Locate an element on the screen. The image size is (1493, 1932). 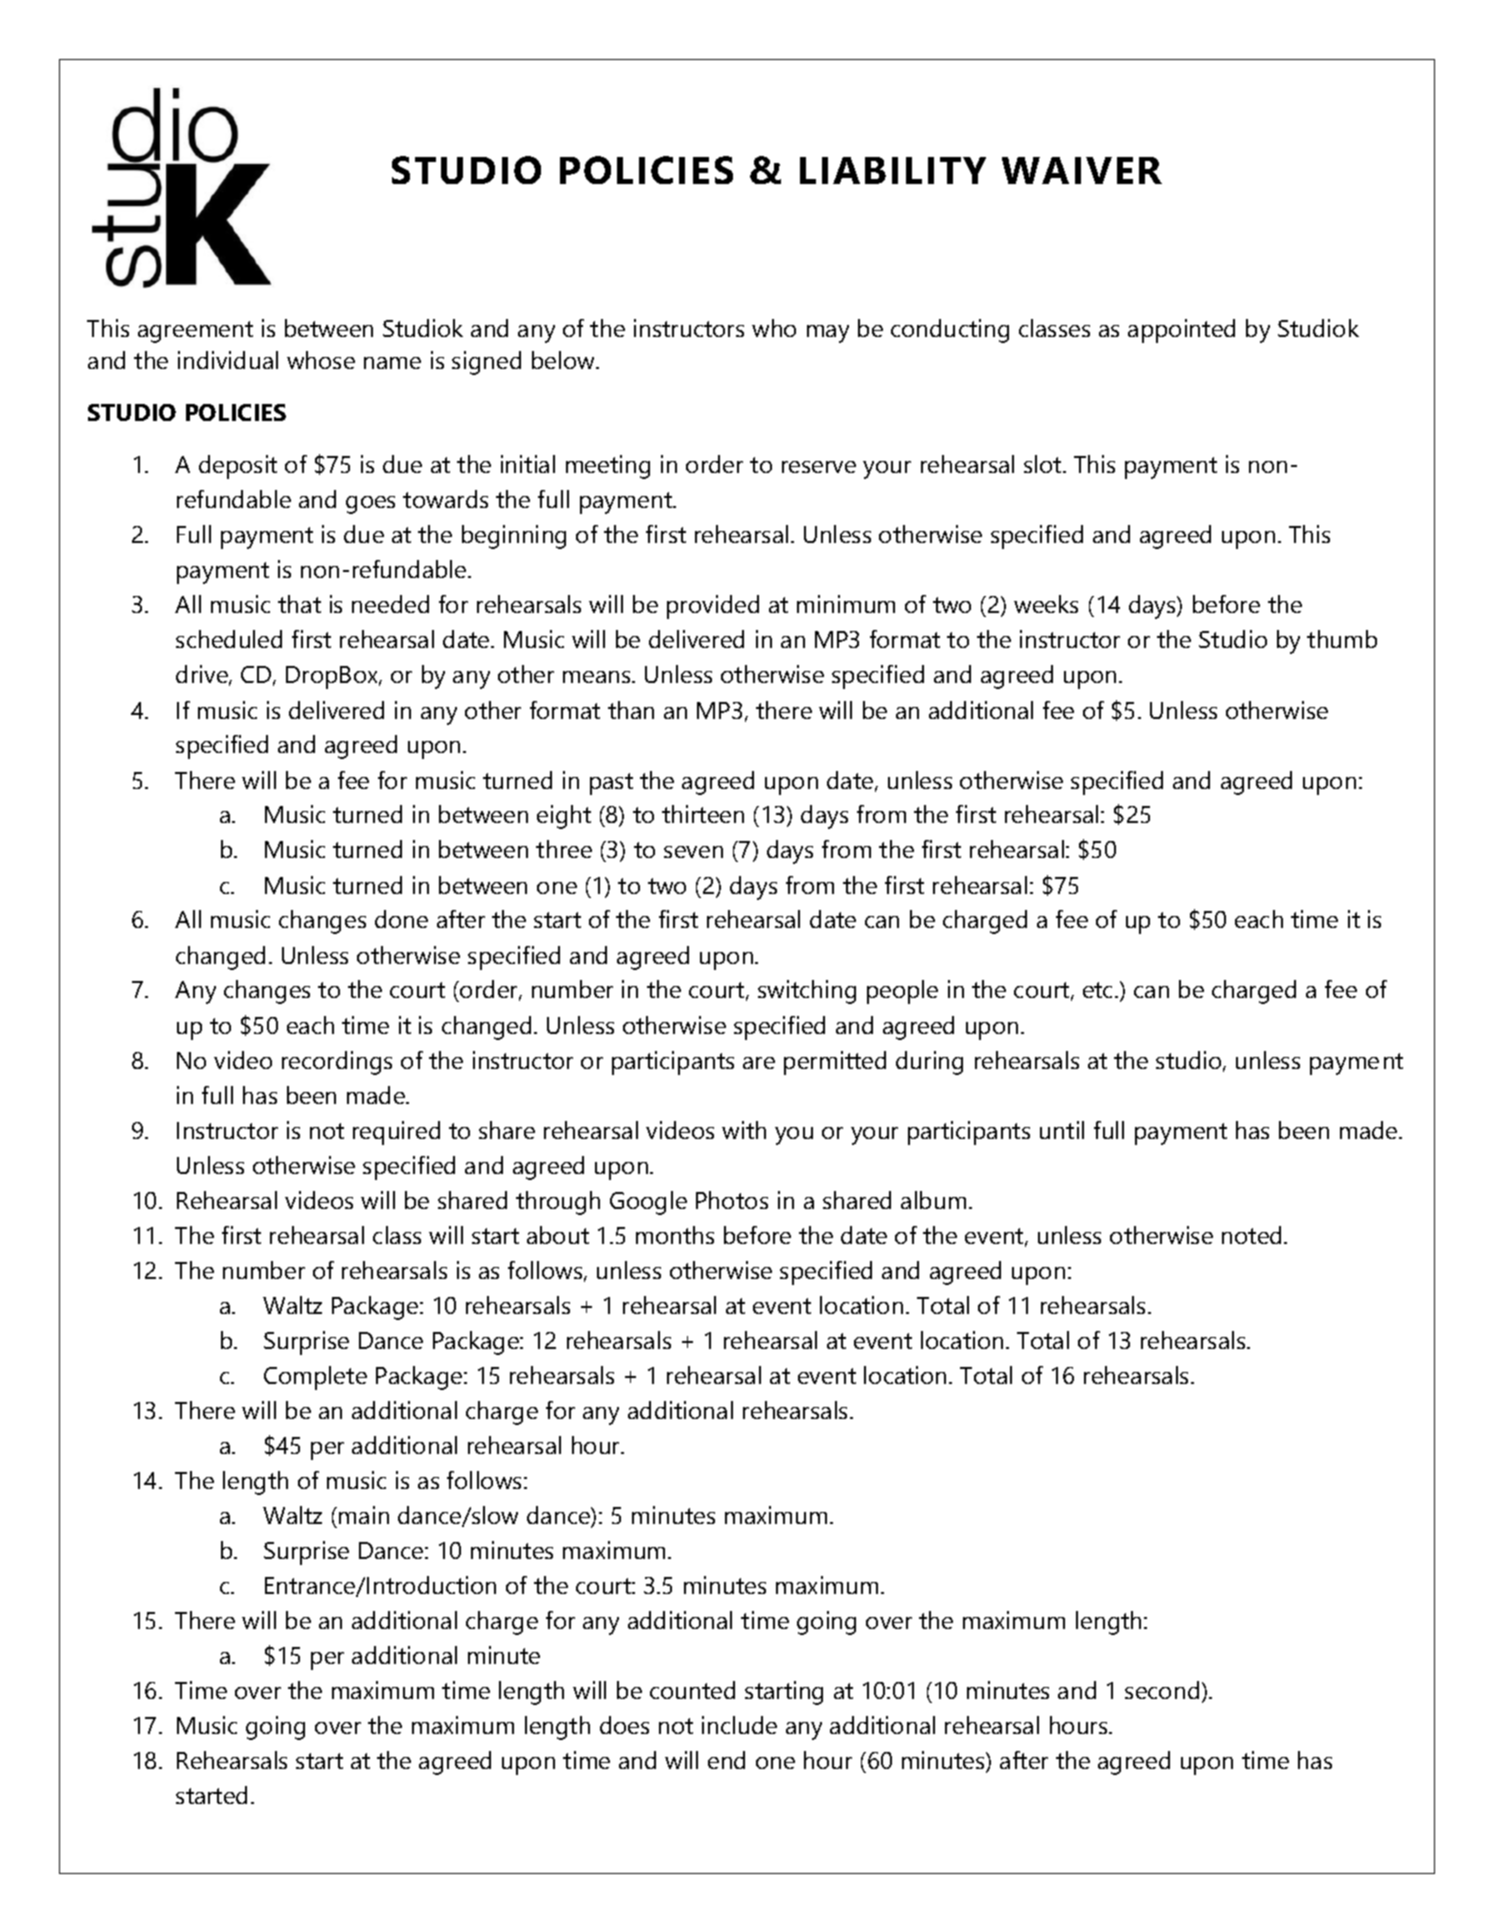
whose is located at coordinates (321, 360).
